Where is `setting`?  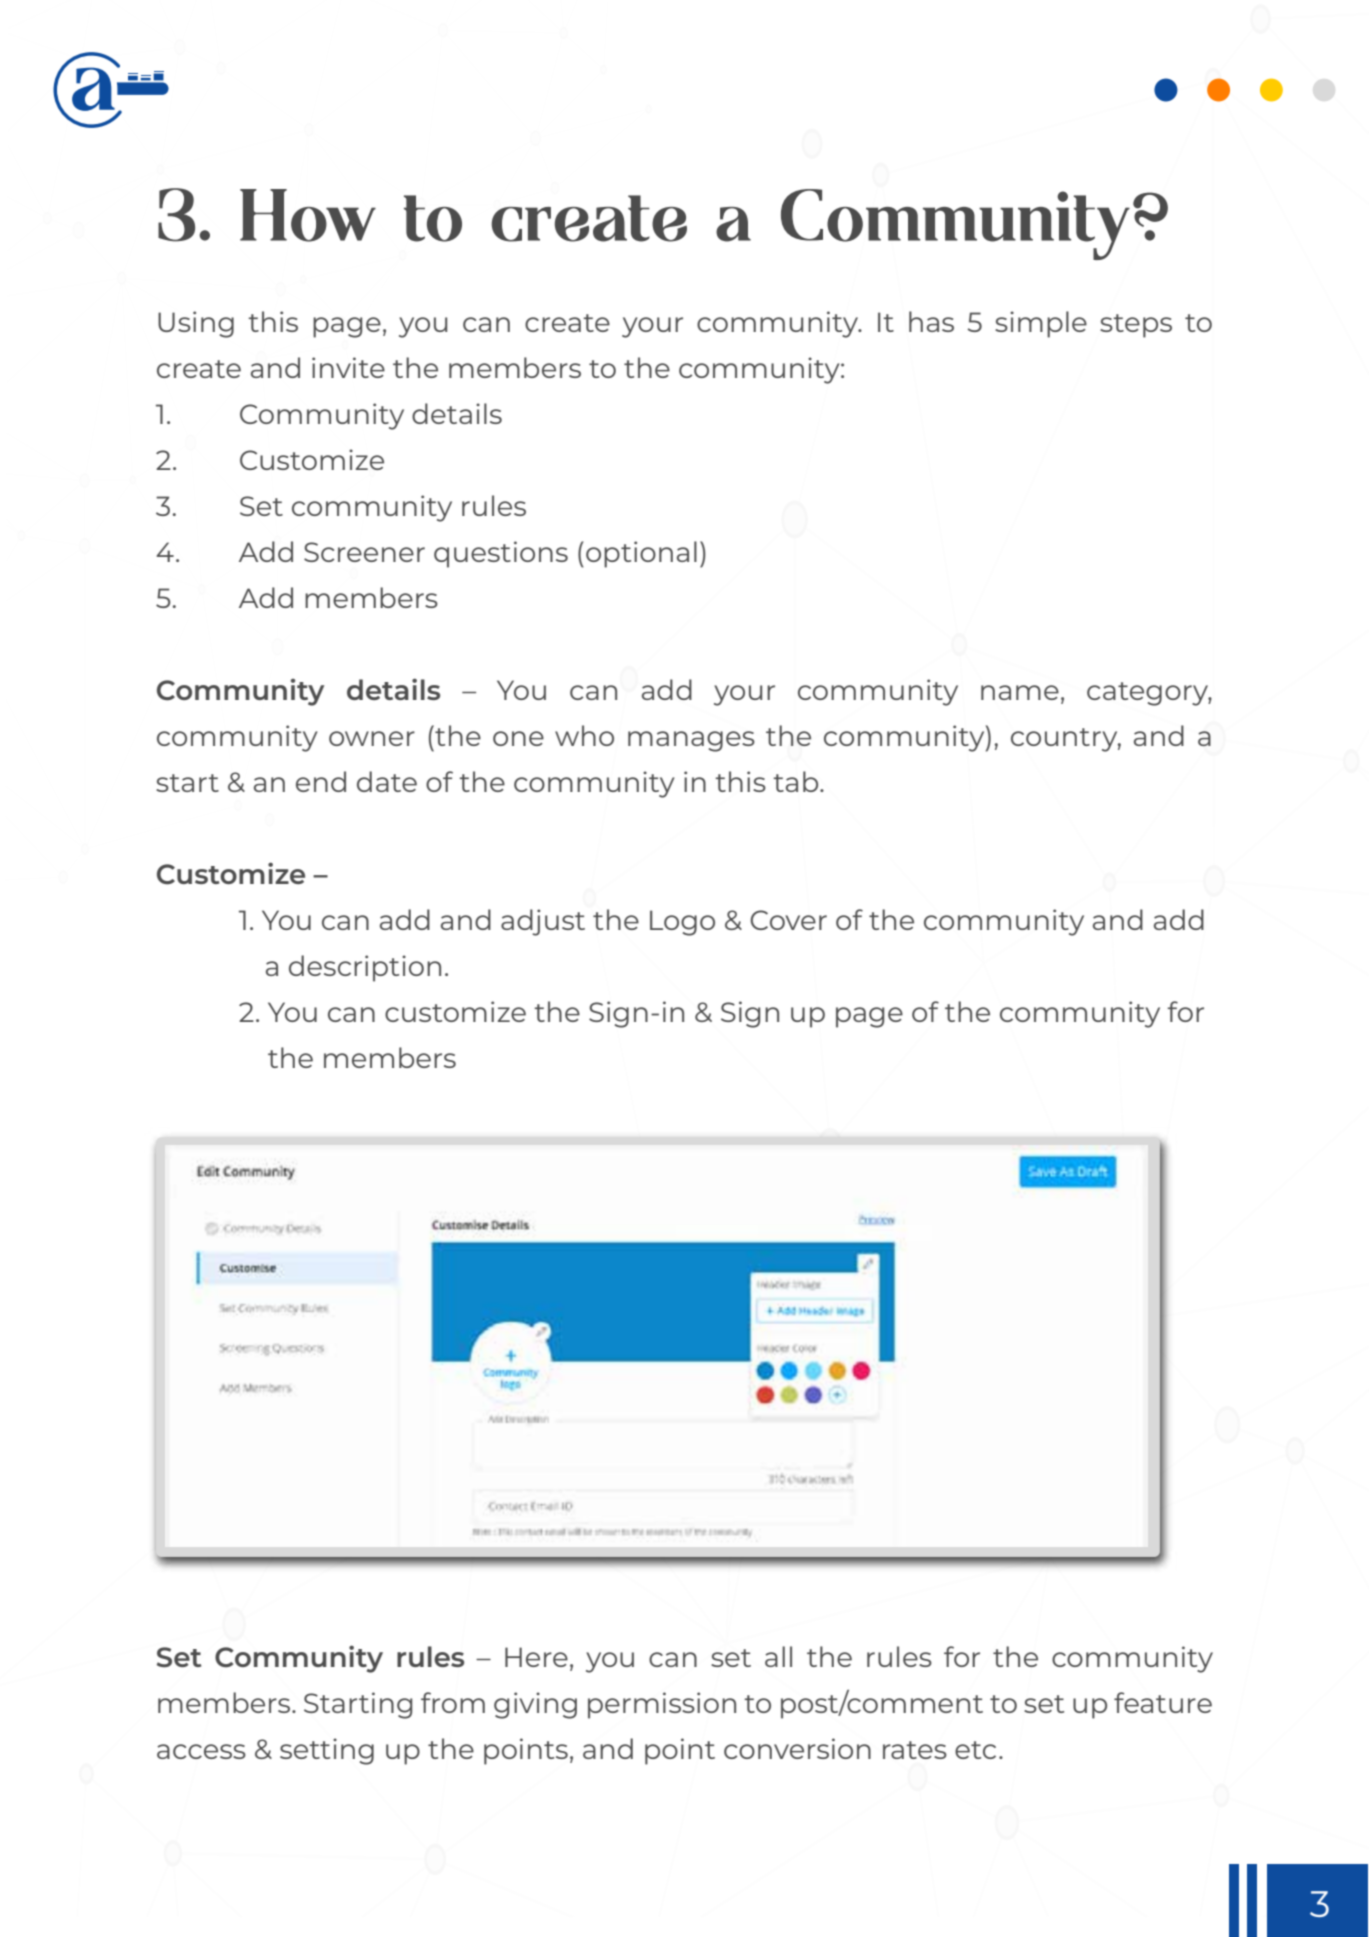 setting is located at coordinates (327, 1751).
